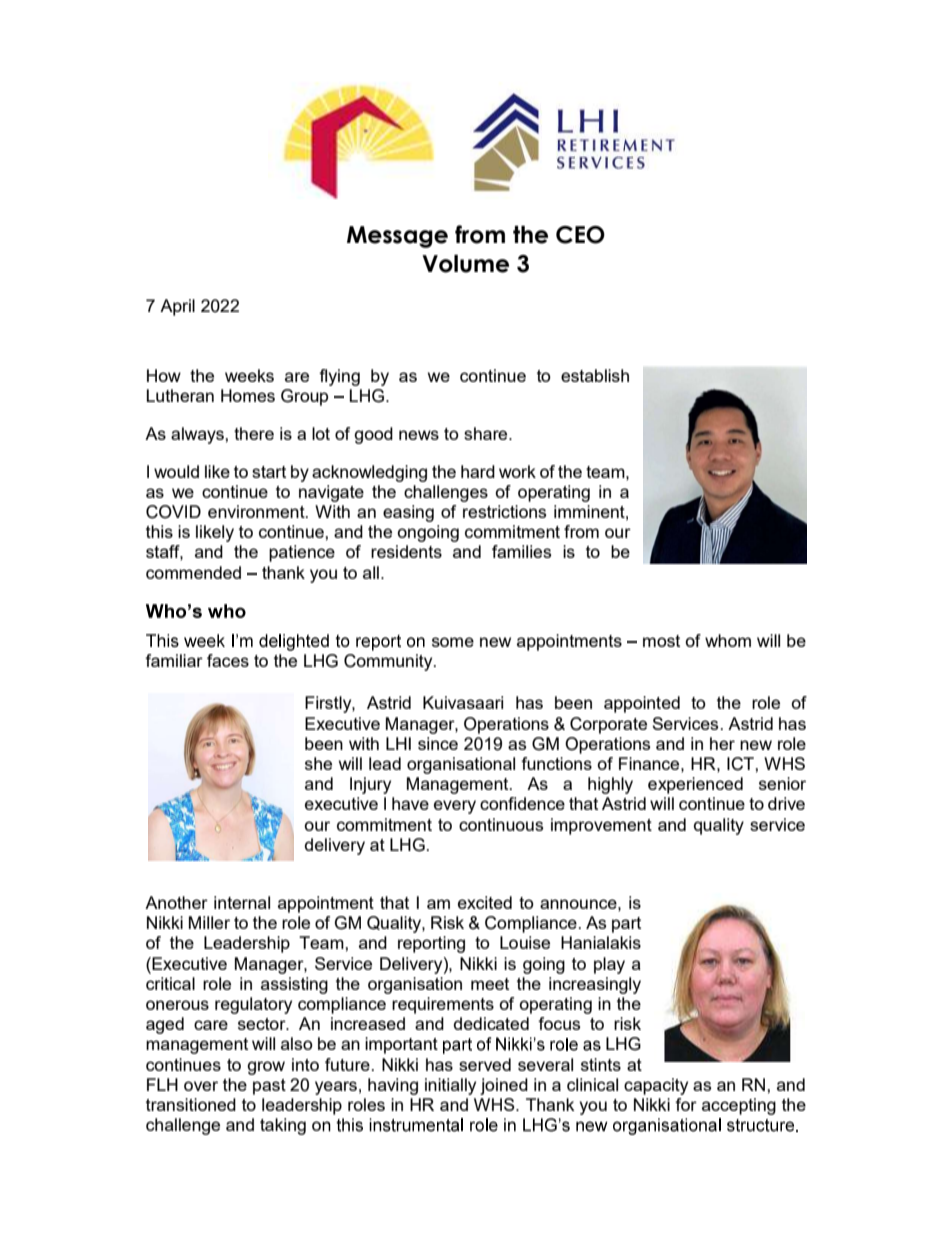  Describe the element at coordinates (201, 1086) in the screenshot. I see `over` at that location.
